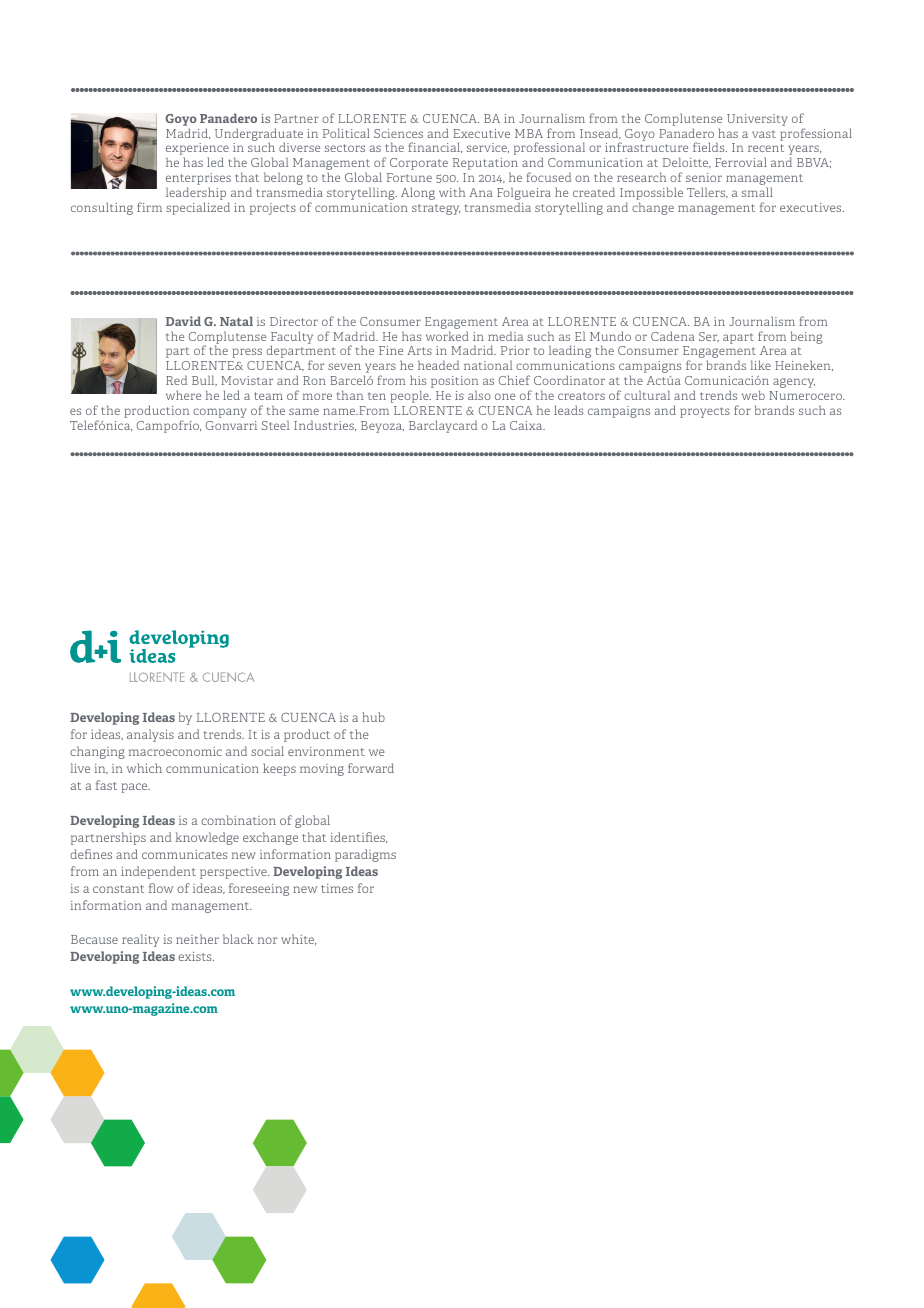 This image has width=924, height=1308. I want to click on experience, so click(197, 150).
